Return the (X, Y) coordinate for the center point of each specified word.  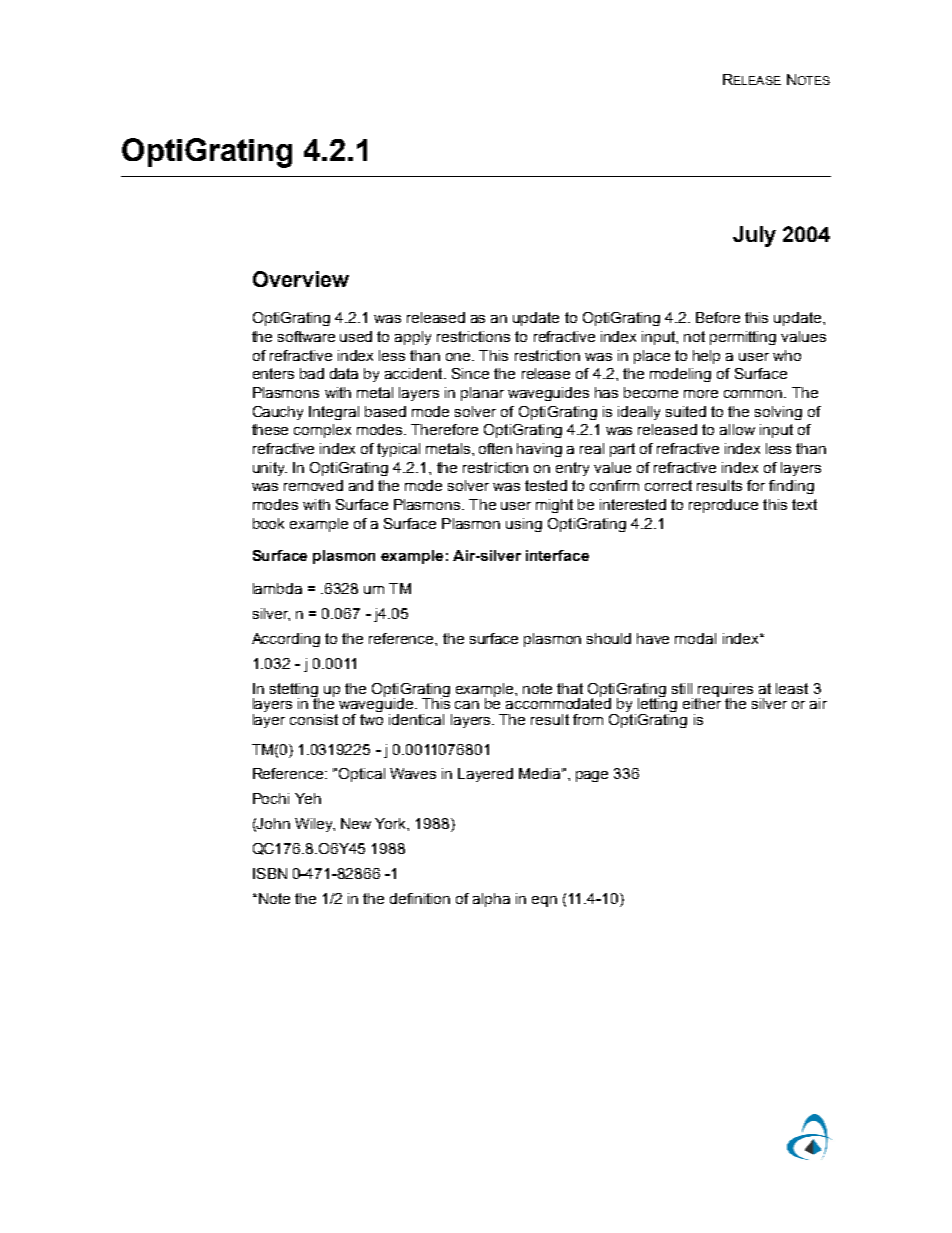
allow (737, 429)
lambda (277, 588)
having (539, 450)
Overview (301, 279)
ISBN (270, 873)
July (754, 236)
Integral (334, 413)
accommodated (558, 702)
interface (557, 555)
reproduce (723, 506)
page (592, 776)
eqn (544, 901)
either (702, 702)
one (459, 357)
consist (314, 719)
